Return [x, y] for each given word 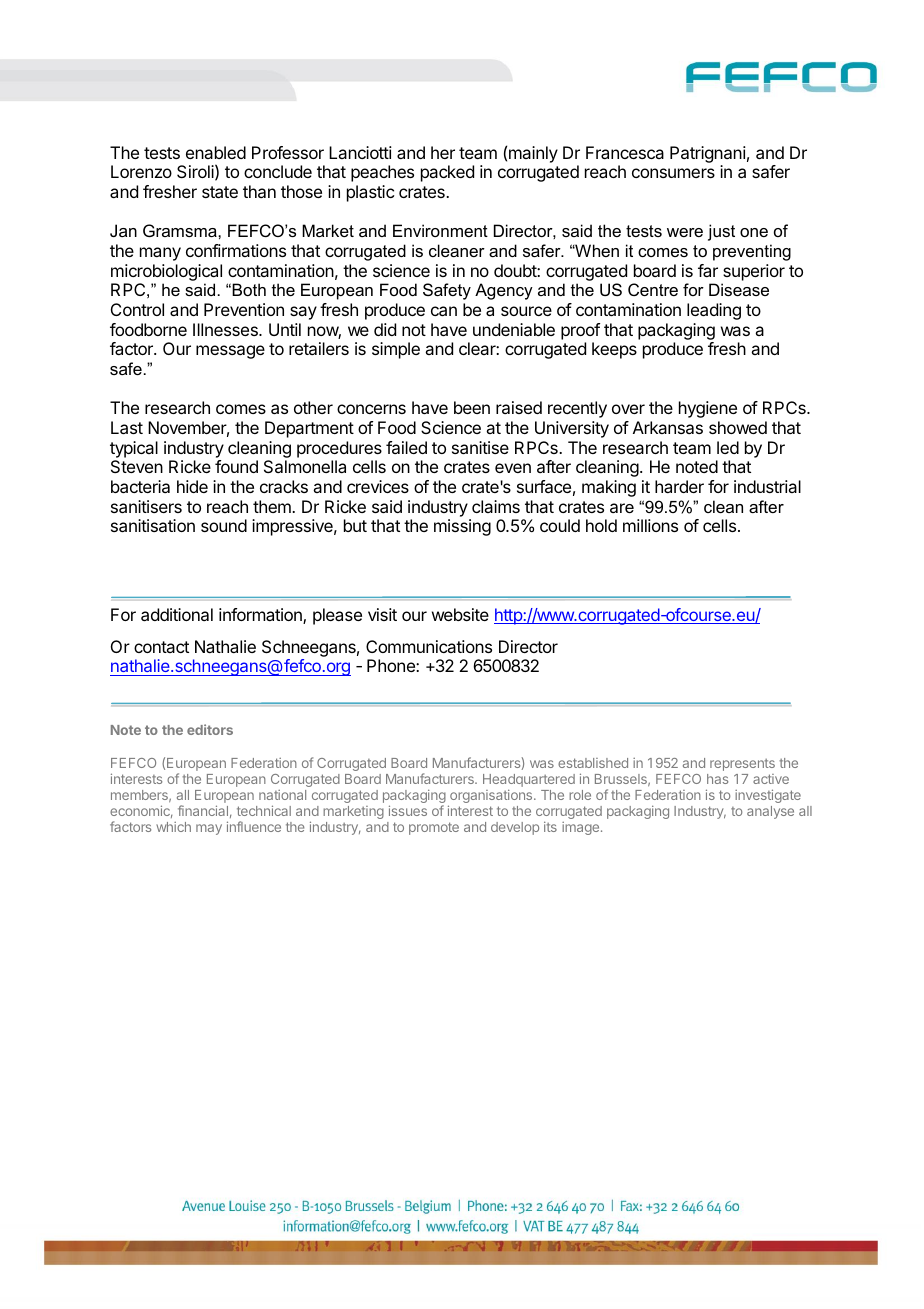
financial [203, 810]
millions [650, 525]
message [230, 352]
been [472, 407]
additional [177, 614]
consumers [673, 173]
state [220, 192]
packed [447, 173]
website [460, 614]
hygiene [708, 409]
